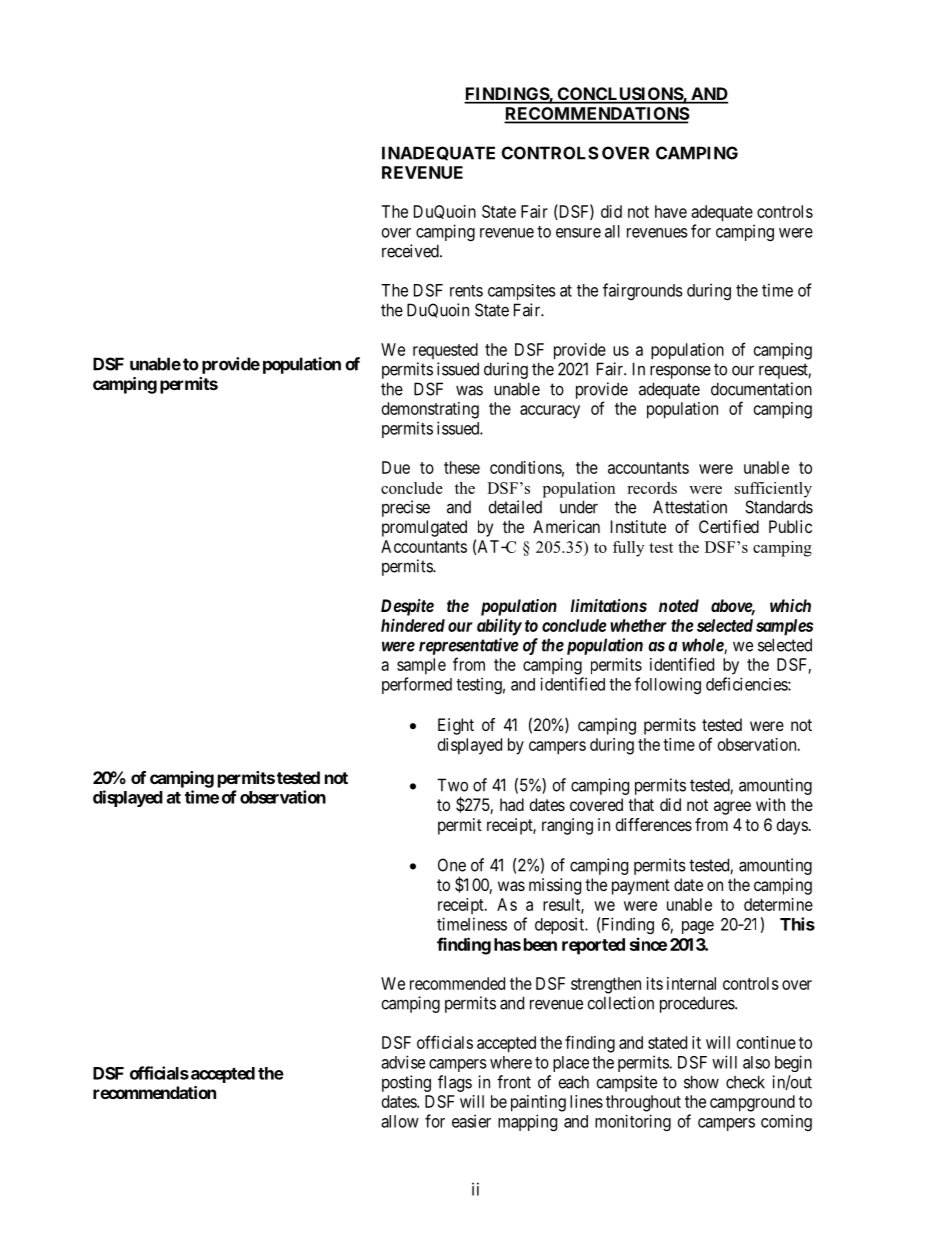 This screenshot has width=952, height=1233. Describe the element at coordinates (462, 467) in the screenshot. I see `these` at that location.
